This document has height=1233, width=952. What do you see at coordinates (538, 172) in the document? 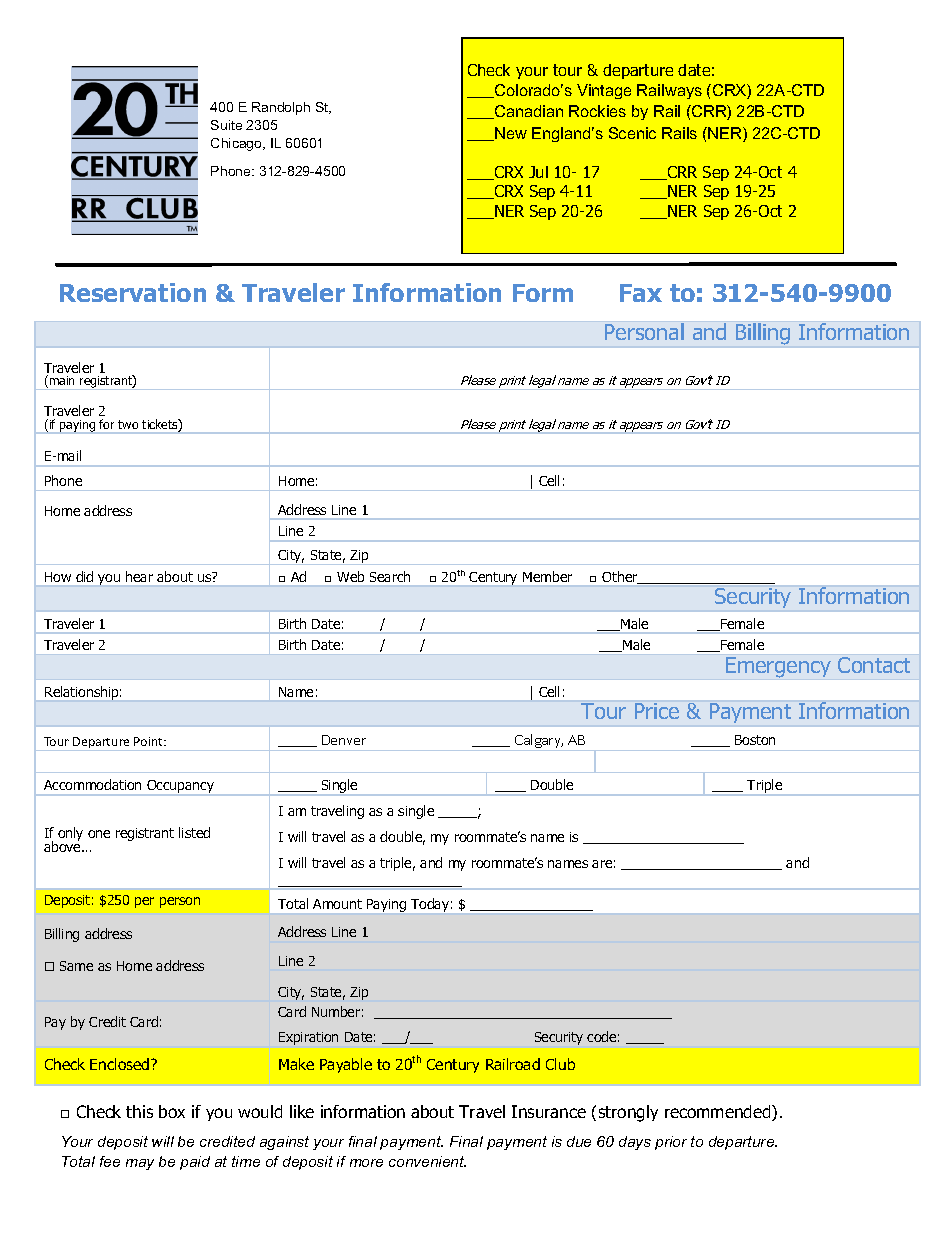
I see `Jul` at bounding box center [538, 172].
